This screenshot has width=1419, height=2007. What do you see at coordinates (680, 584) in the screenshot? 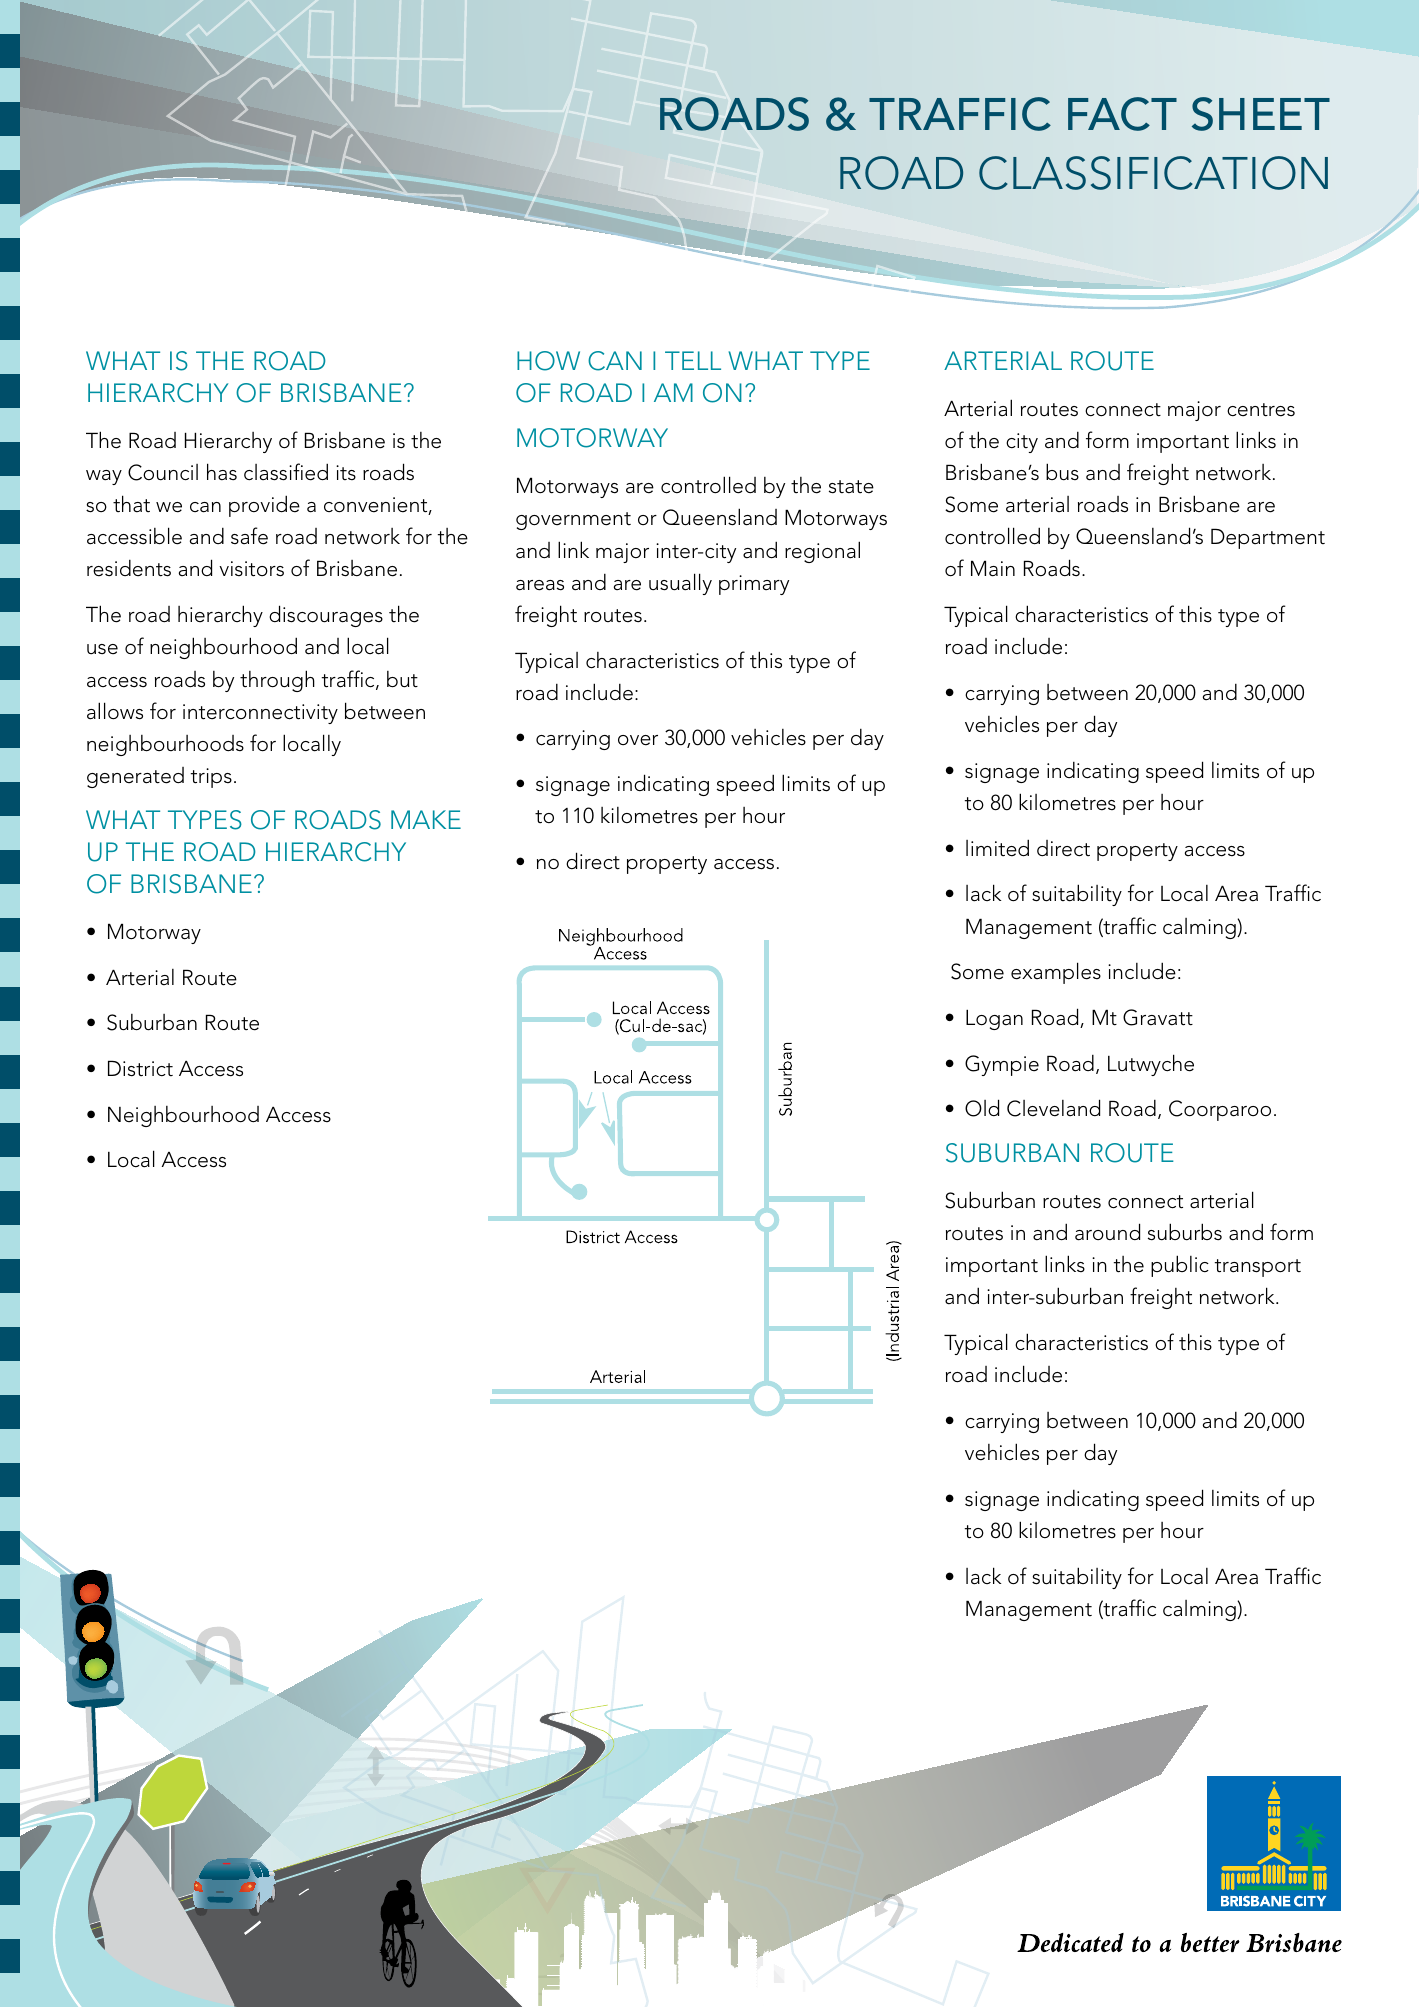
I see `usually` at bounding box center [680, 584].
